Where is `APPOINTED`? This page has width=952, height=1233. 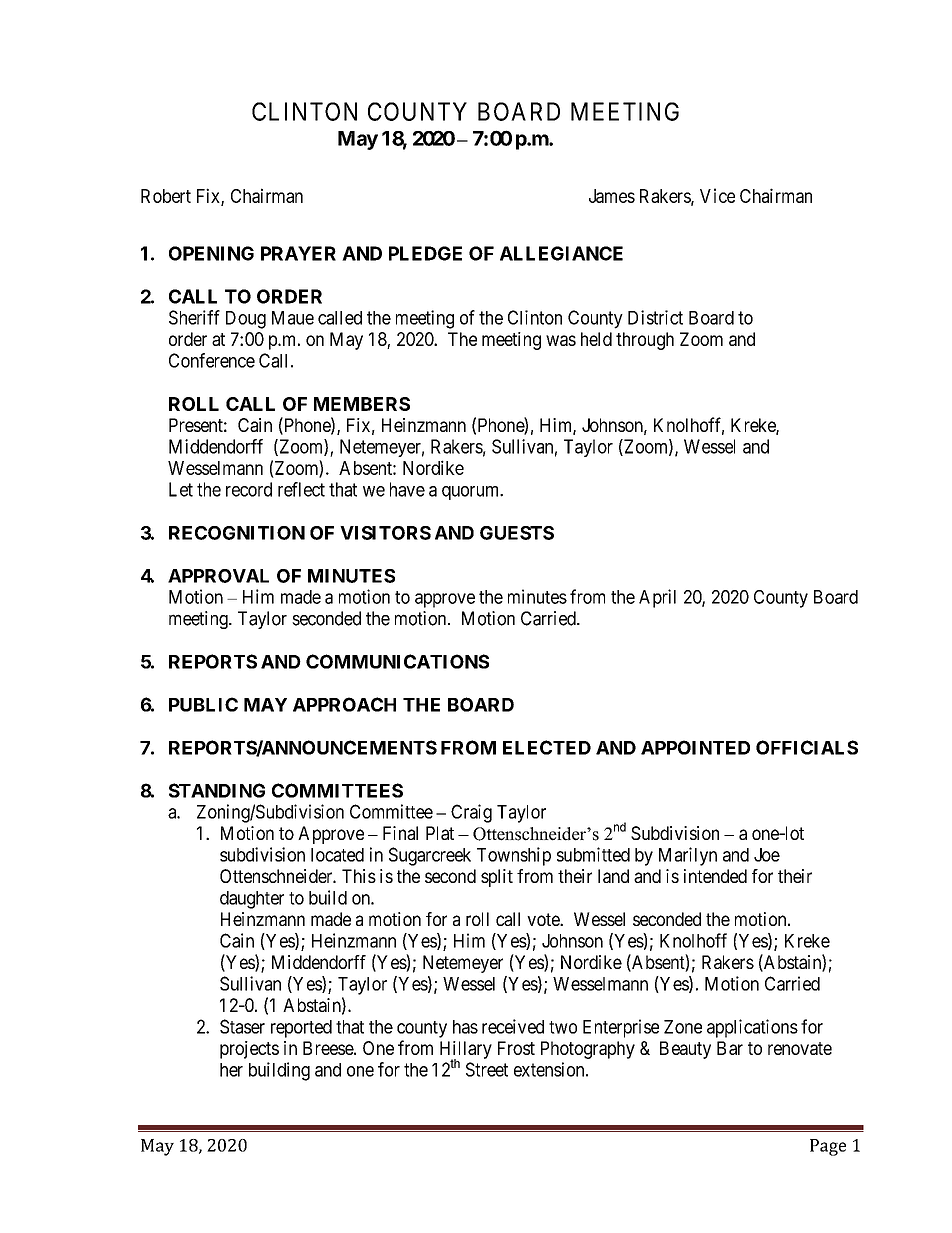
APPOINTED is located at coordinates (695, 747).
